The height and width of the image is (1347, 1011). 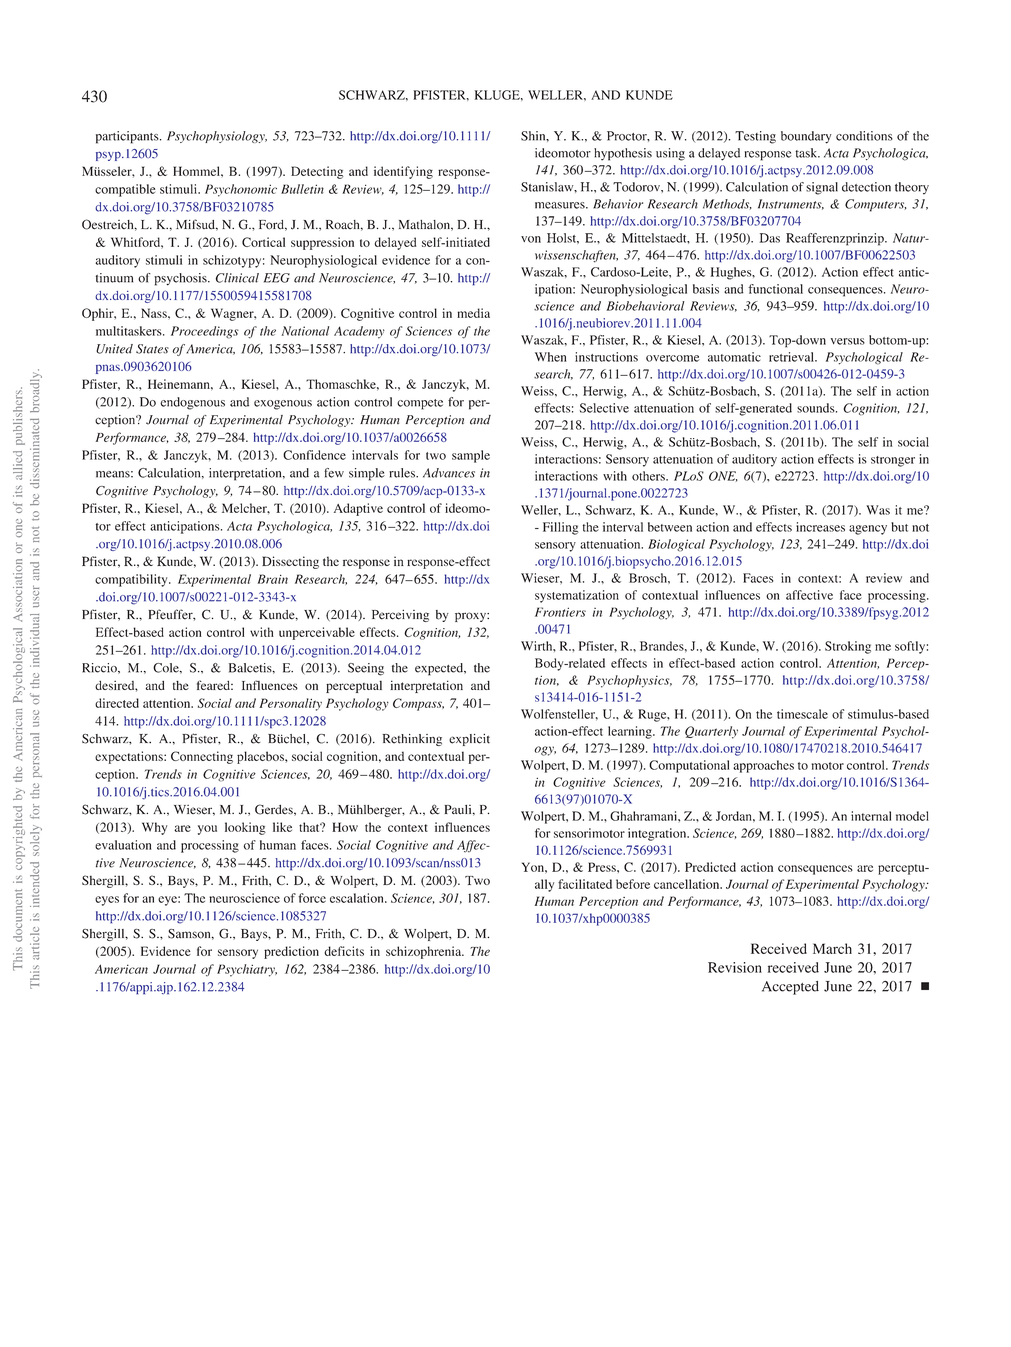 I want to click on Connecting, so click(x=202, y=757).
